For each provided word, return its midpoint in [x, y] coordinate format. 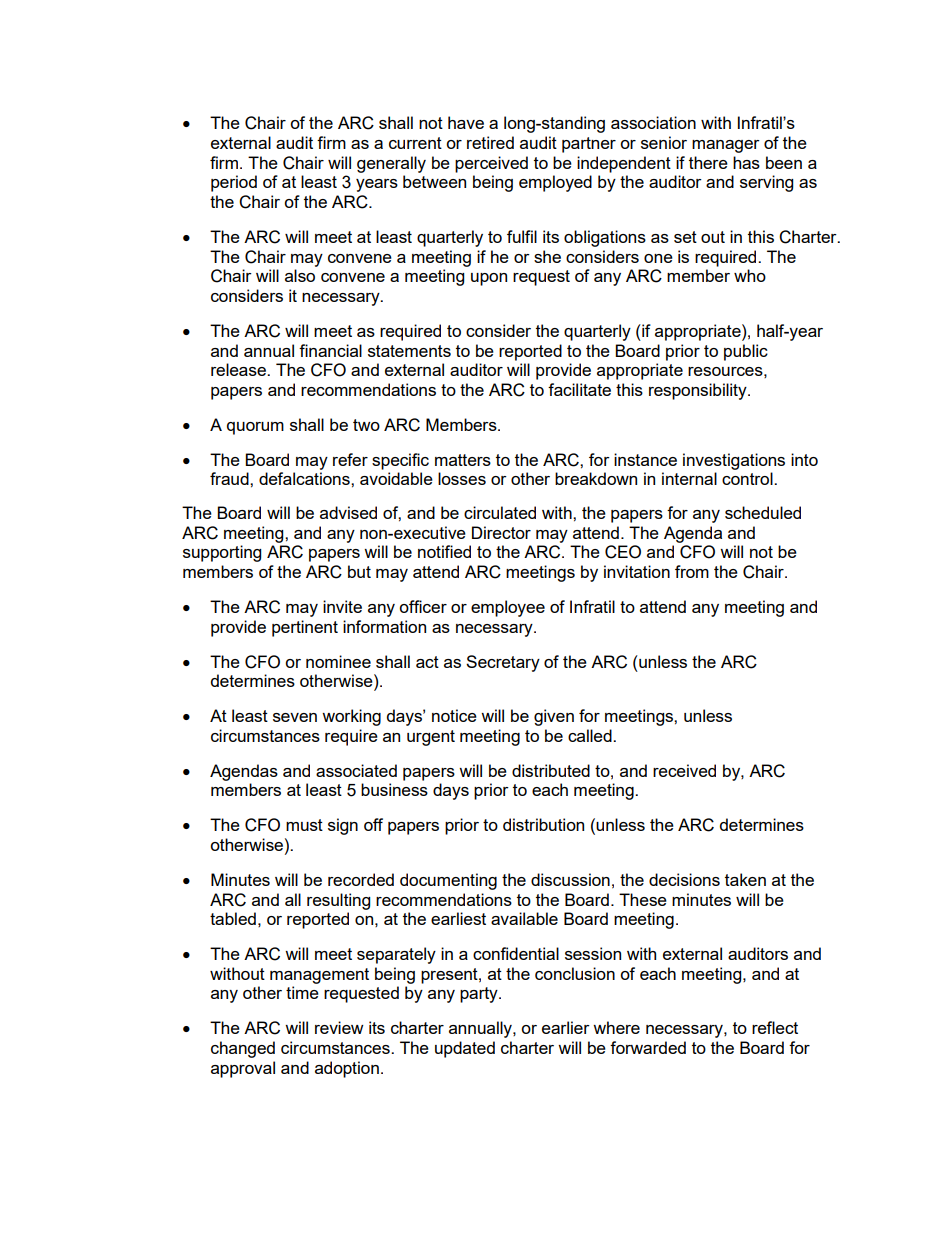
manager [726, 146]
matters [463, 460]
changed [243, 1049]
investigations [734, 461]
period [234, 183]
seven [295, 717]
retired [490, 142]
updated [465, 1049]
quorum [255, 428]
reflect [775, 1027]
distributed [551, 770]
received [684, 770]
